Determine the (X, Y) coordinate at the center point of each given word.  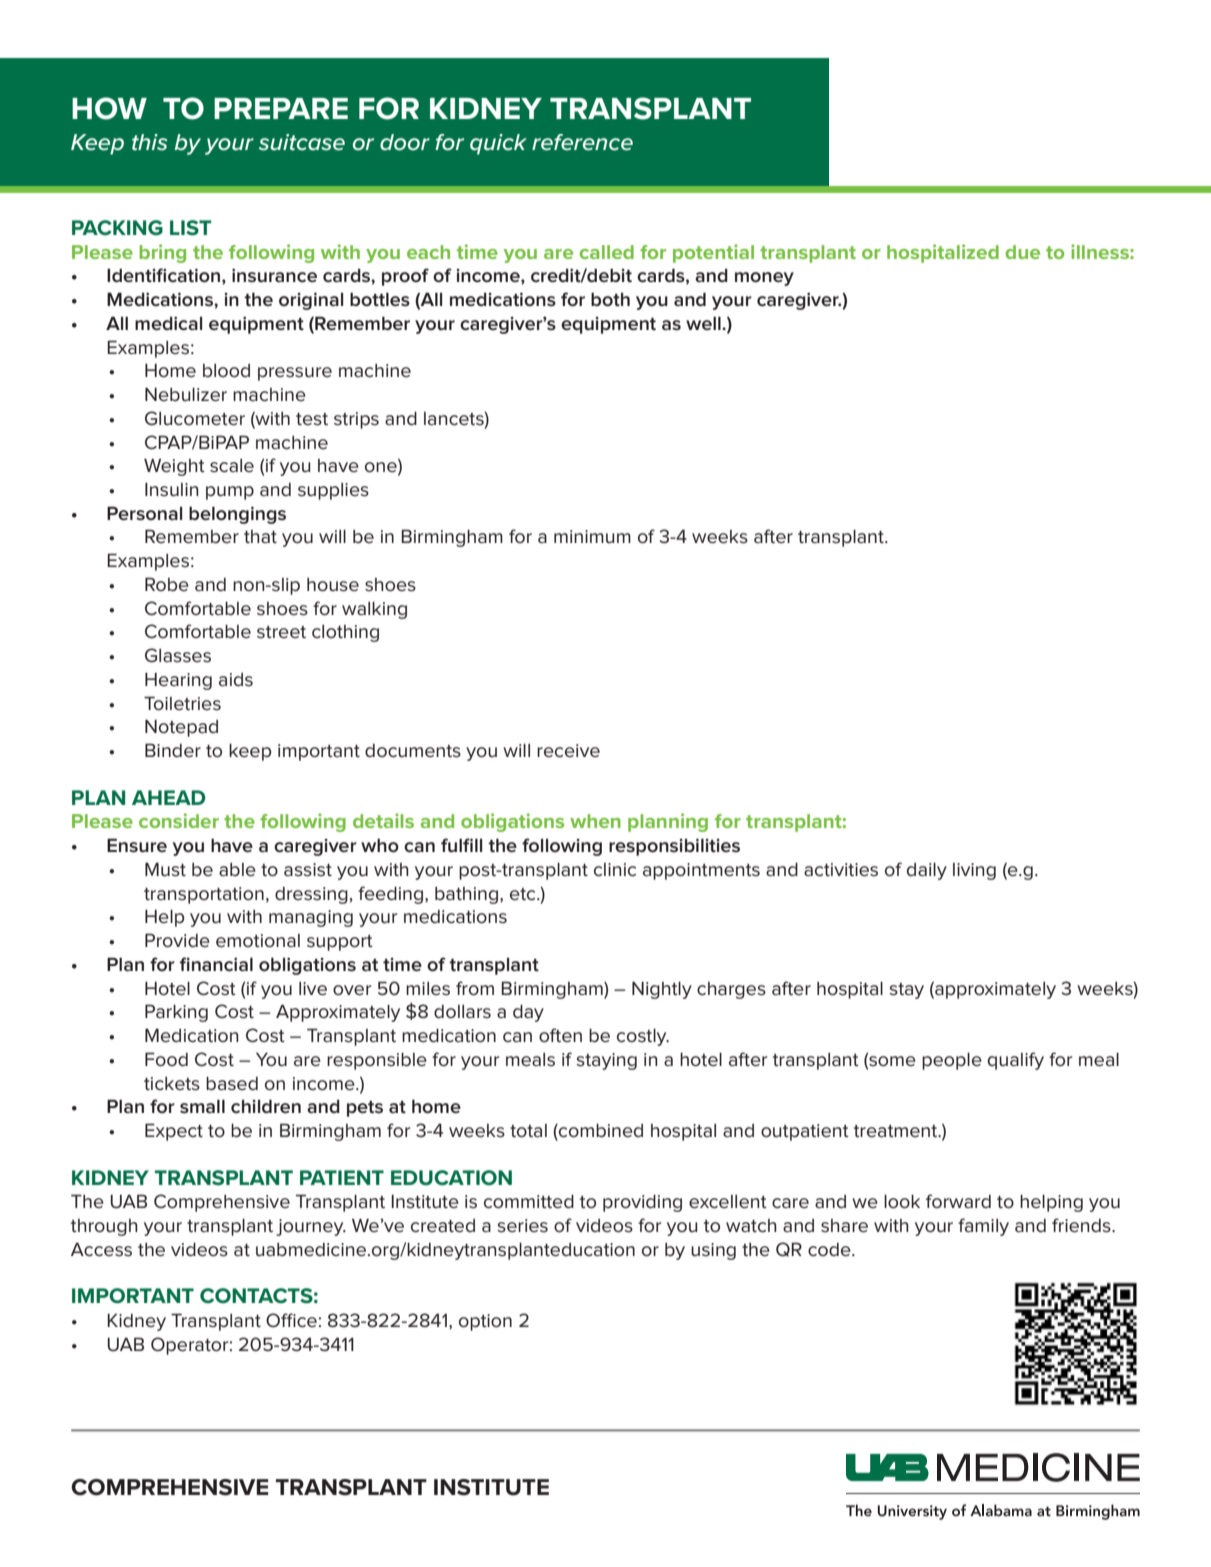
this (150, 142)
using (713, 1251)
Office (291, 1320)
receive (568, 751)
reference (582, 142)
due (1023, 252)
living (974, 871)
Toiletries (182, 703)
